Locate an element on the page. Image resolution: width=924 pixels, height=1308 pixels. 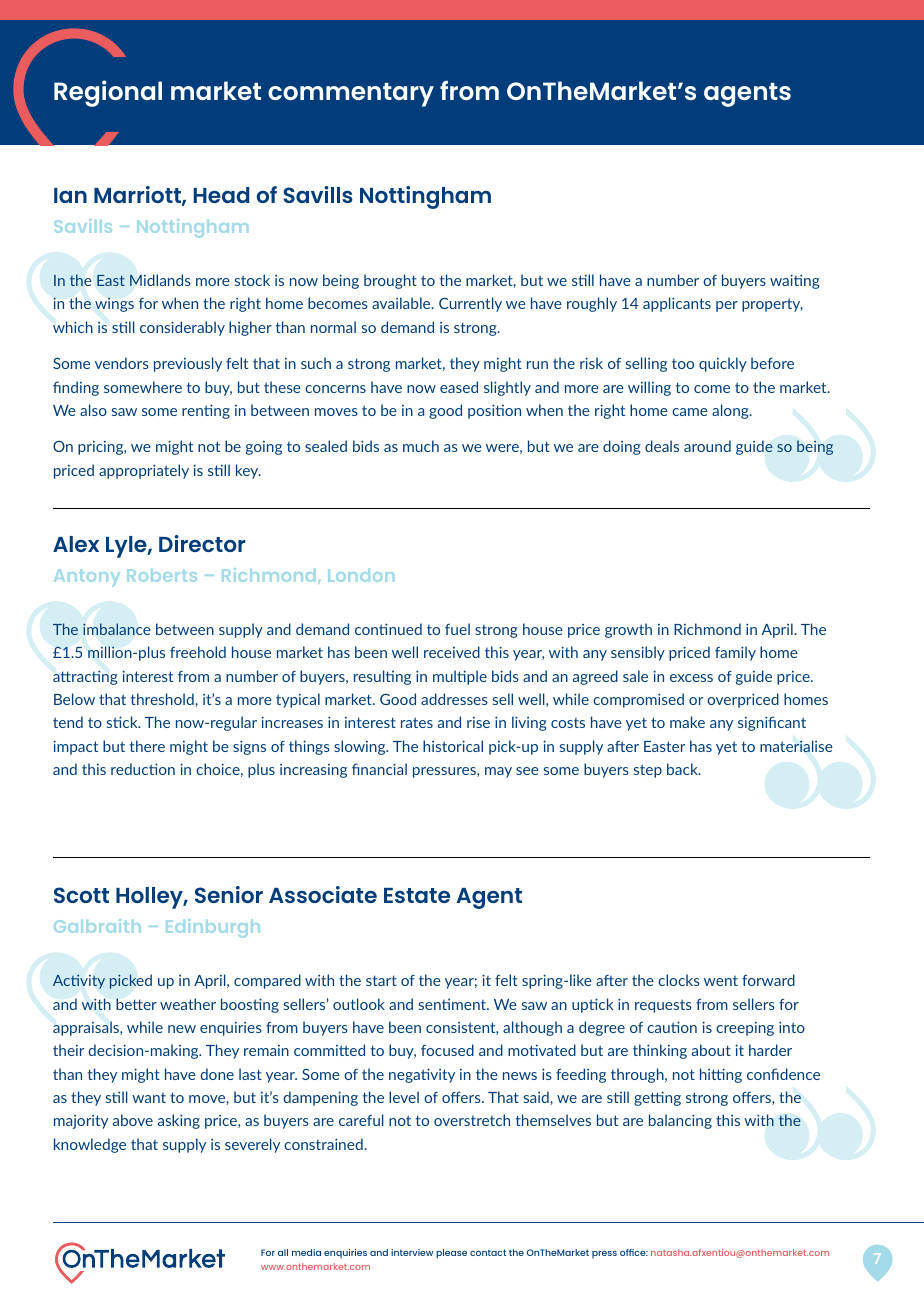
waiting is located at coordinates (795, 281).
